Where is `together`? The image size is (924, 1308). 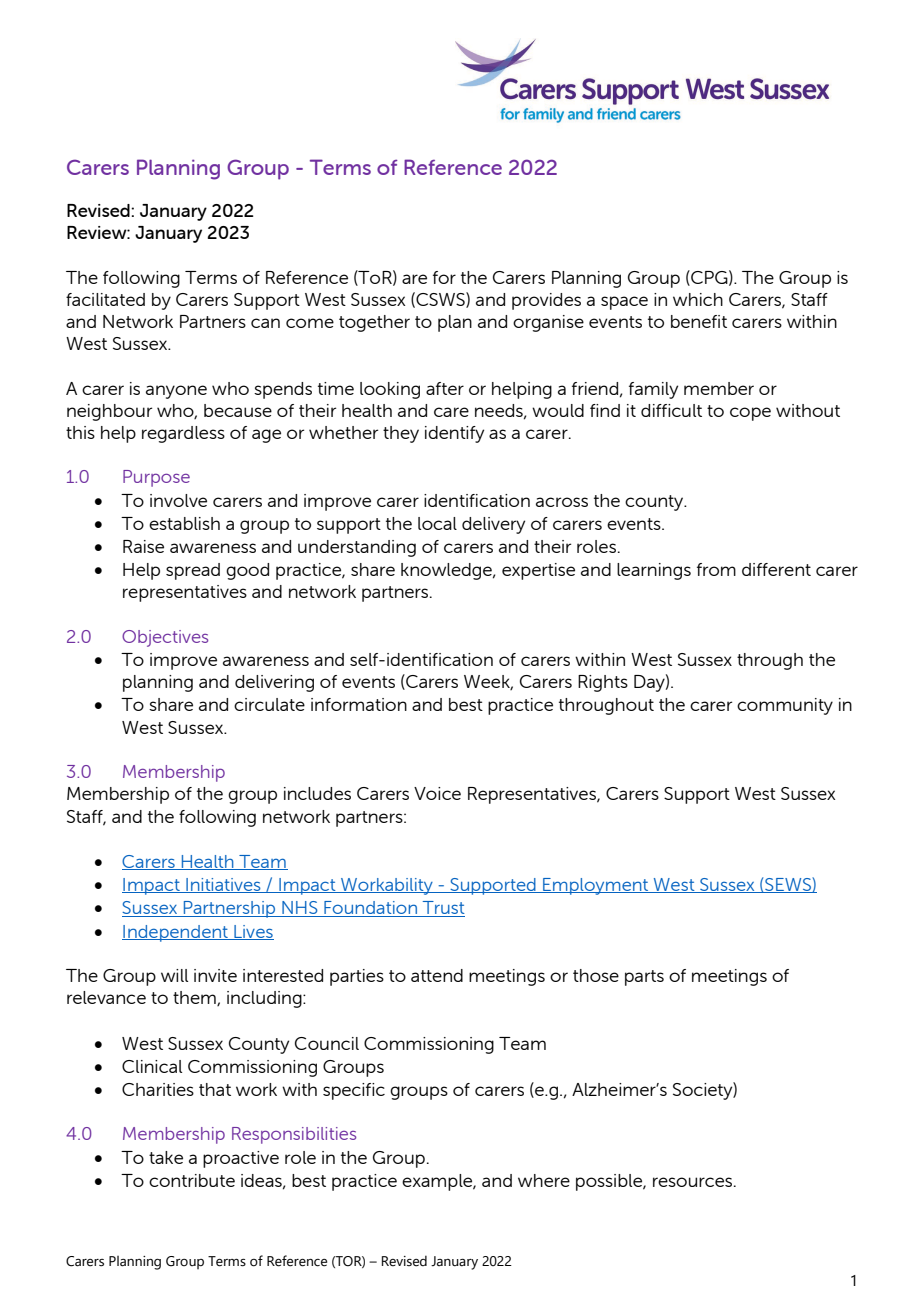 together is located at coordinates (374, 323).
